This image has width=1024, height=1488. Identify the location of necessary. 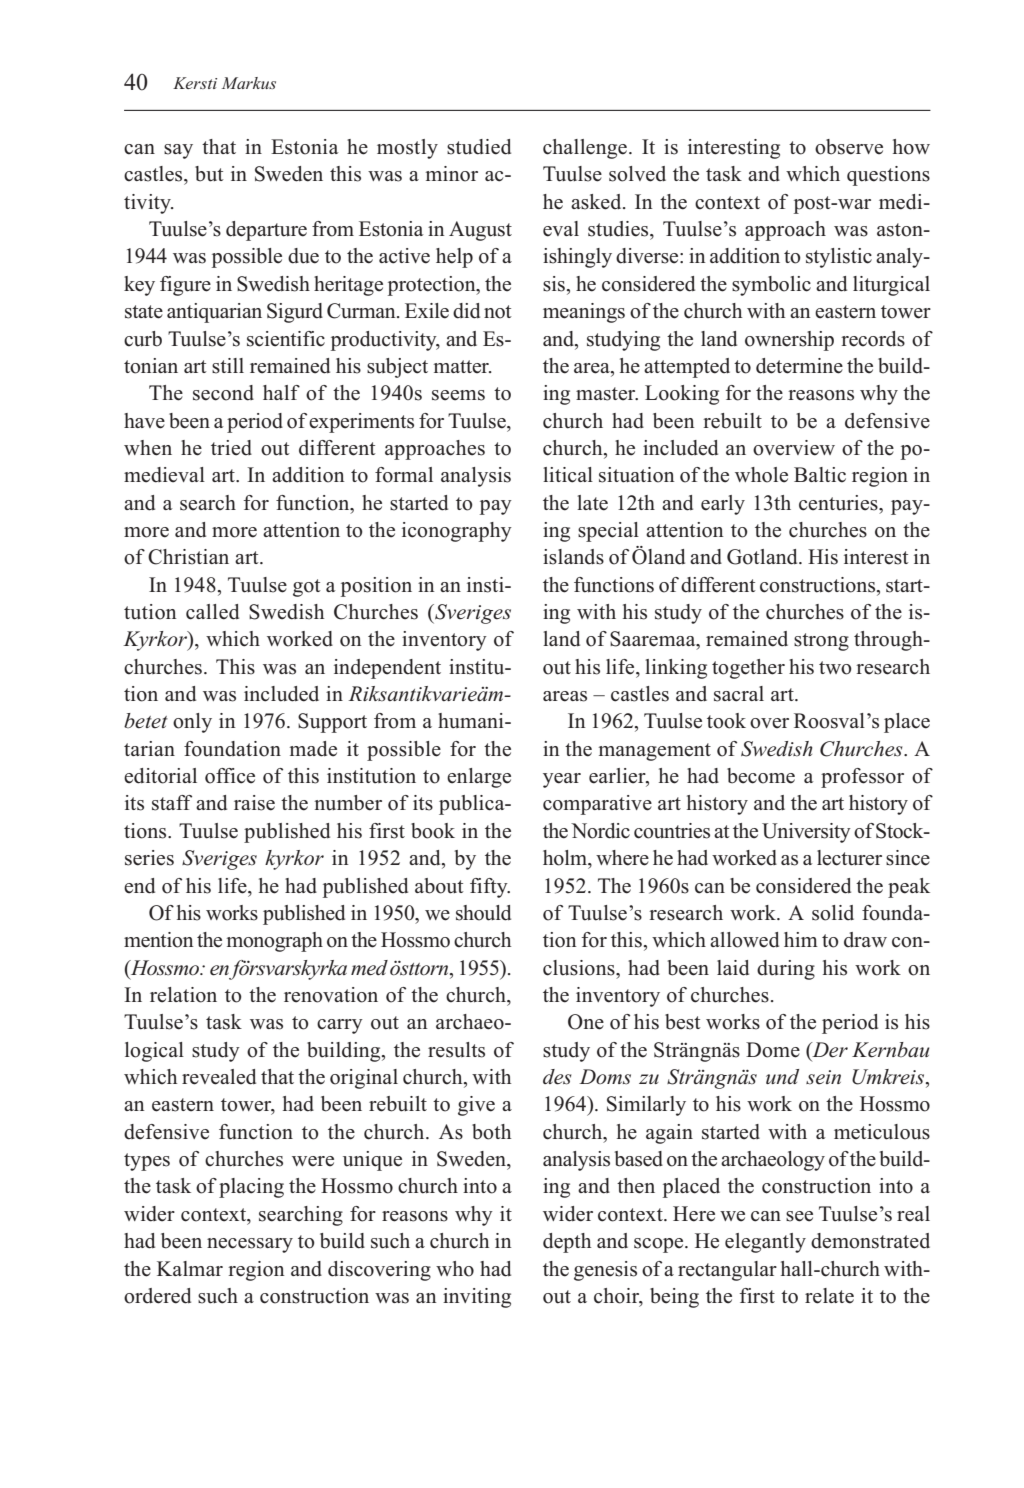
(250, 1245).
